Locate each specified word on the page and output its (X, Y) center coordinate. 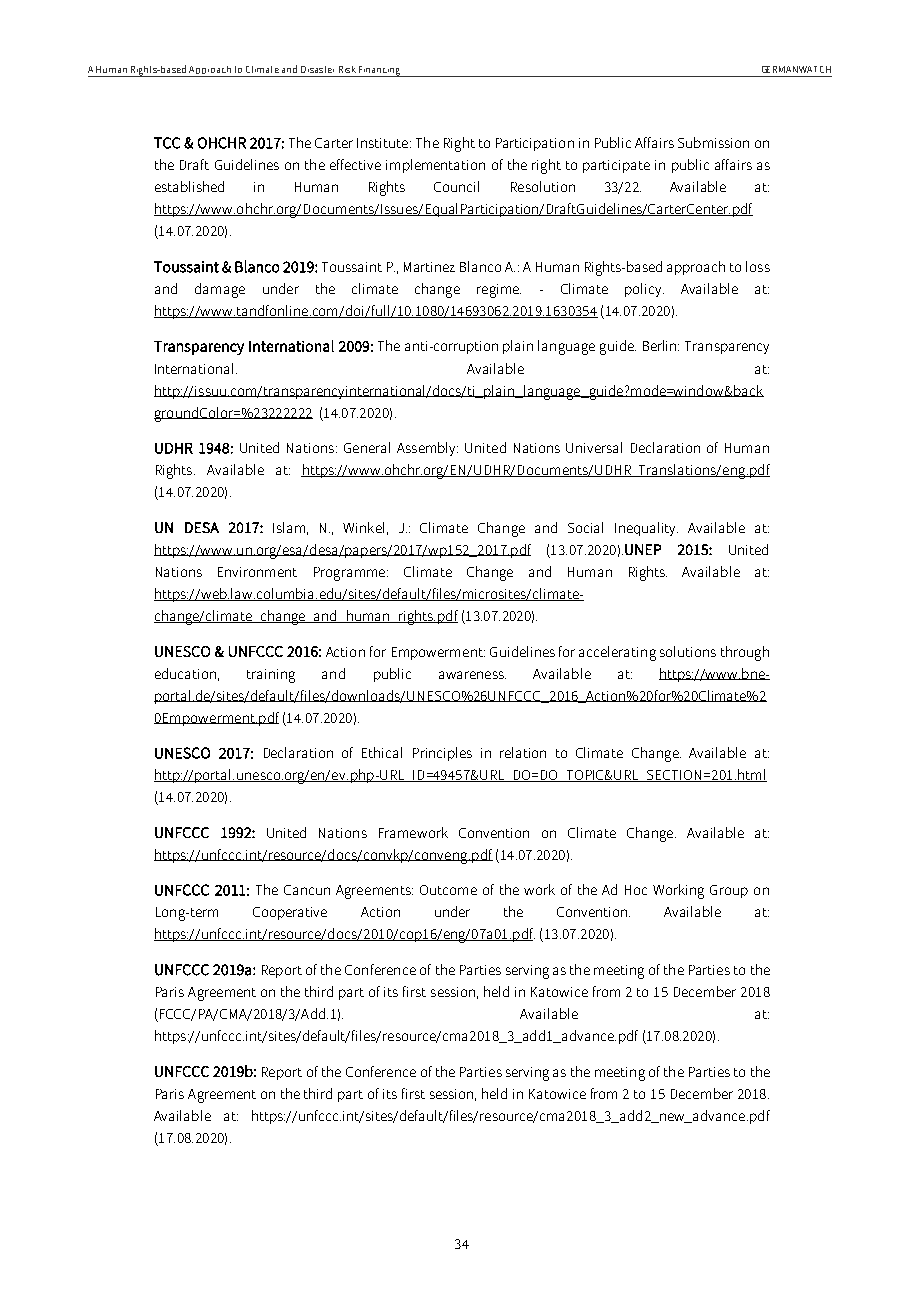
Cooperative (290, 913)
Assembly (427, 449)
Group (729, 891)
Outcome (448, 890)
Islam (289, 527)
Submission (713, 142)
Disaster (317, 69)
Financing (380, 71)
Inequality (646, 529)
